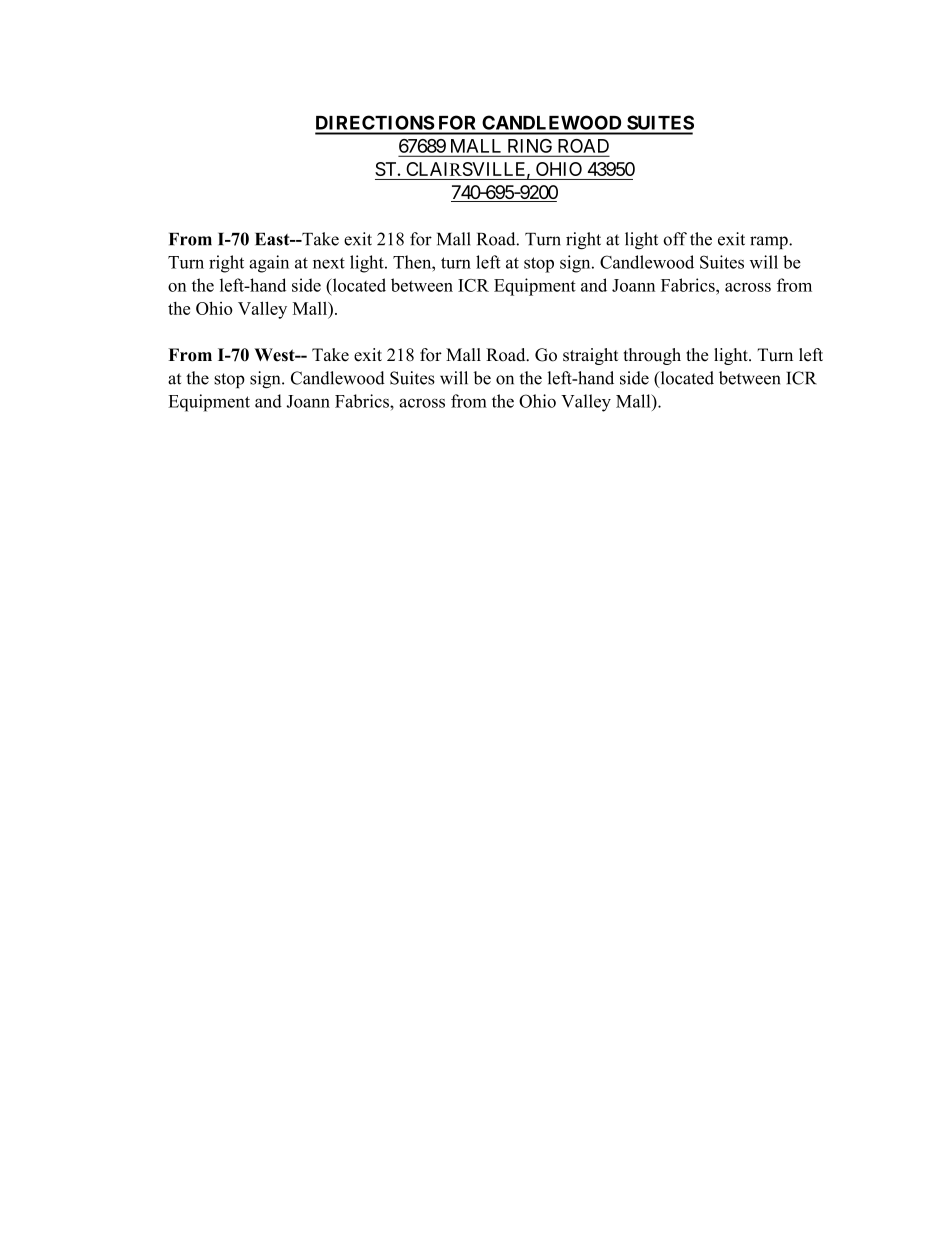  What do you see at coordinates (329, 263) in the screenshot?
I see `next` at bounding box center [329, 263].
